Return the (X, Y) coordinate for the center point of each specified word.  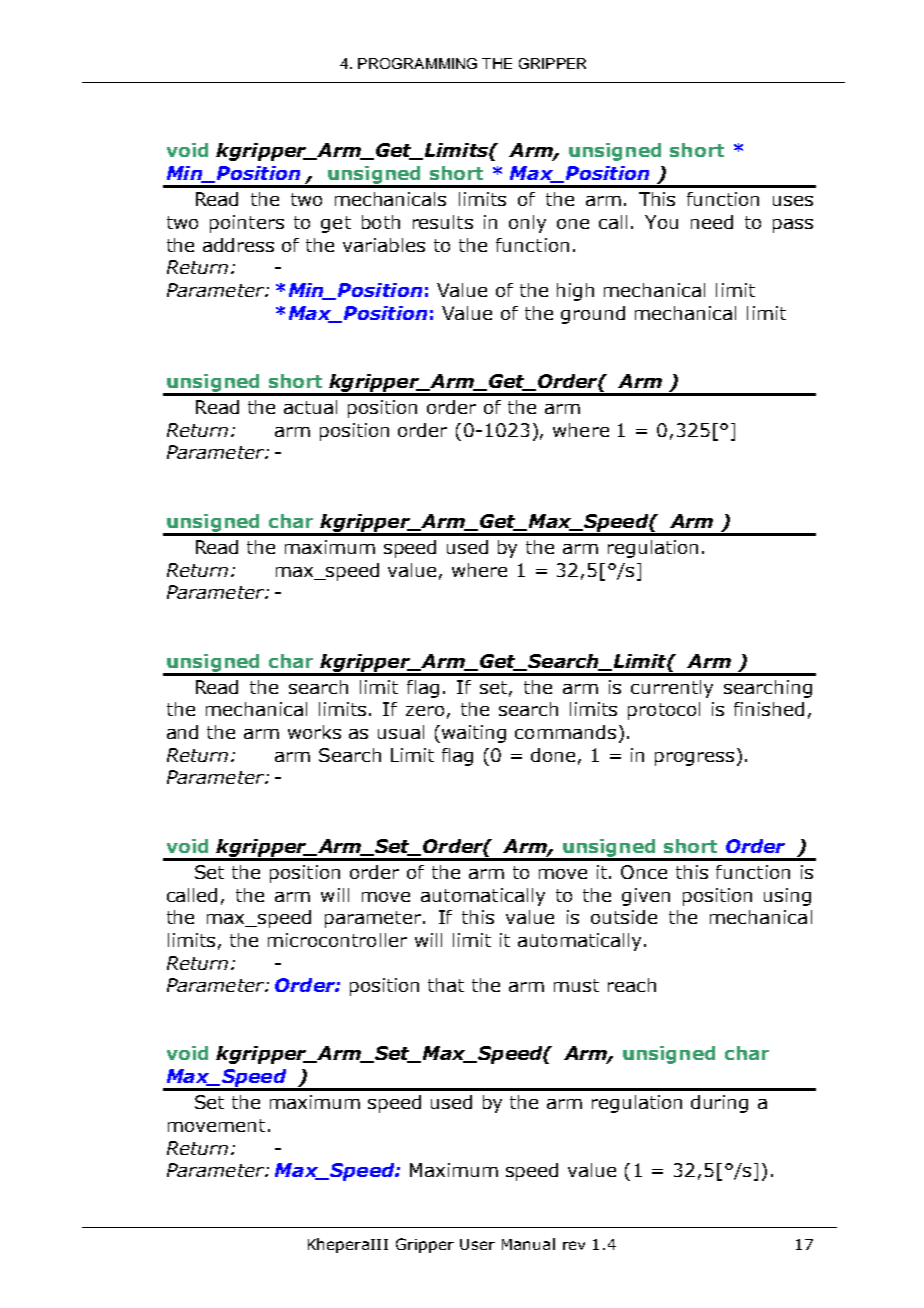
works (314, 732)
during (719, 1104)
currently (672, 689)
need (712, 222)
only (527, 224)
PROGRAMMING (417, 63)
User (477, 1244)
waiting (472, 734)
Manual (528, 1244)
